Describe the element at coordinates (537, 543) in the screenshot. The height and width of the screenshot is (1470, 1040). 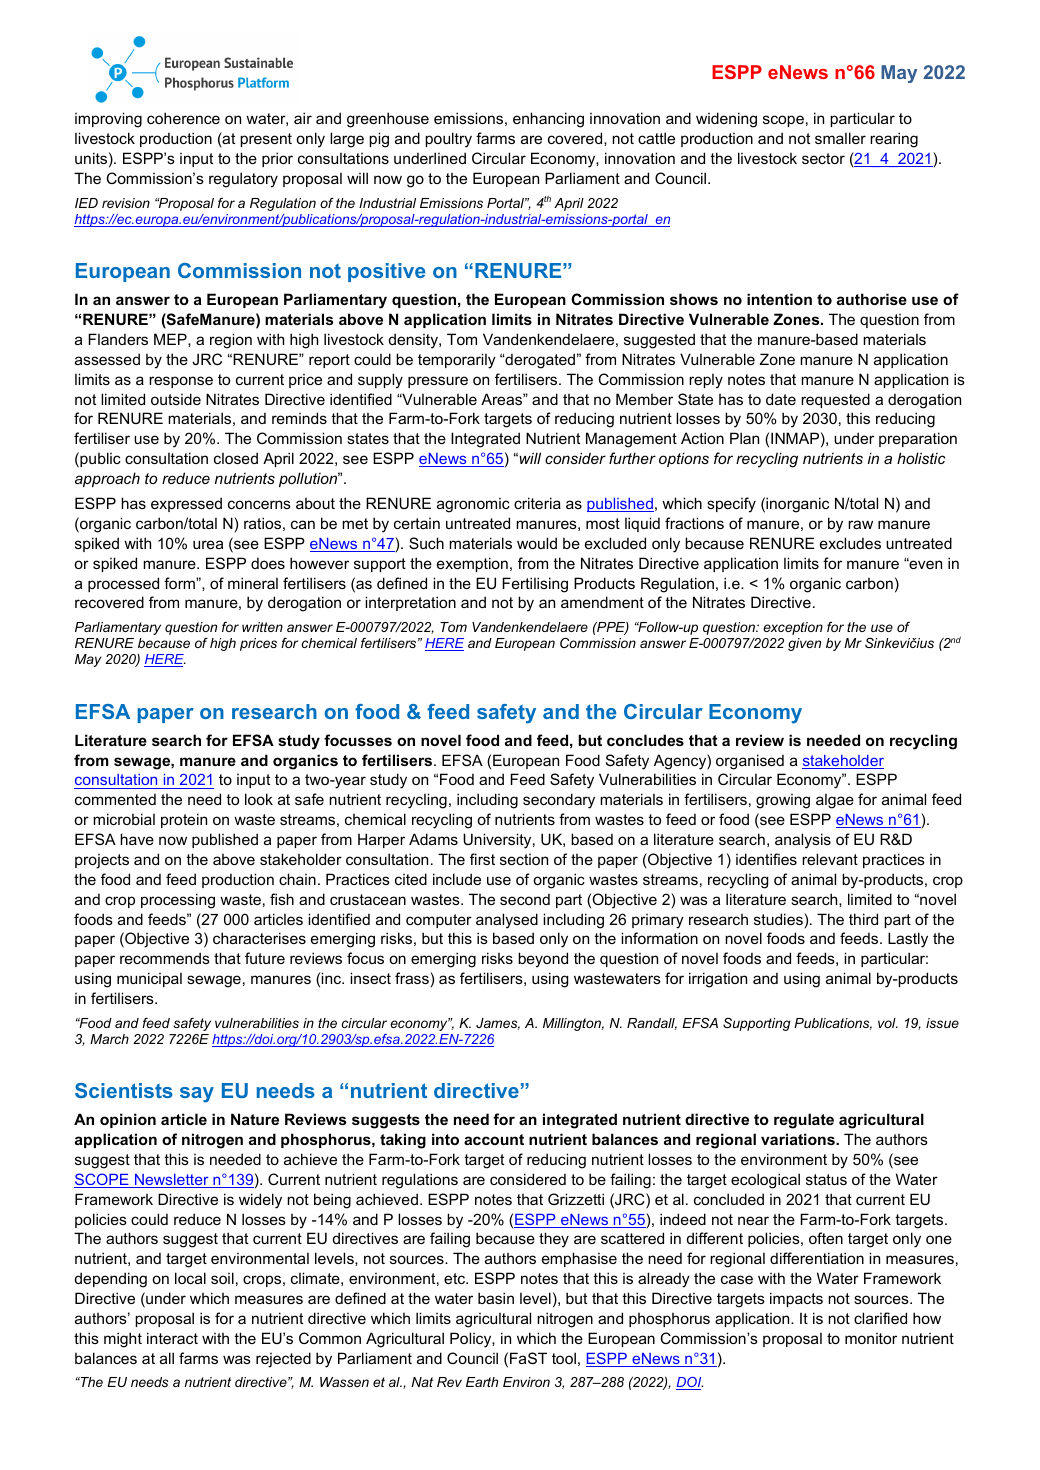
I see `would` at that location.
